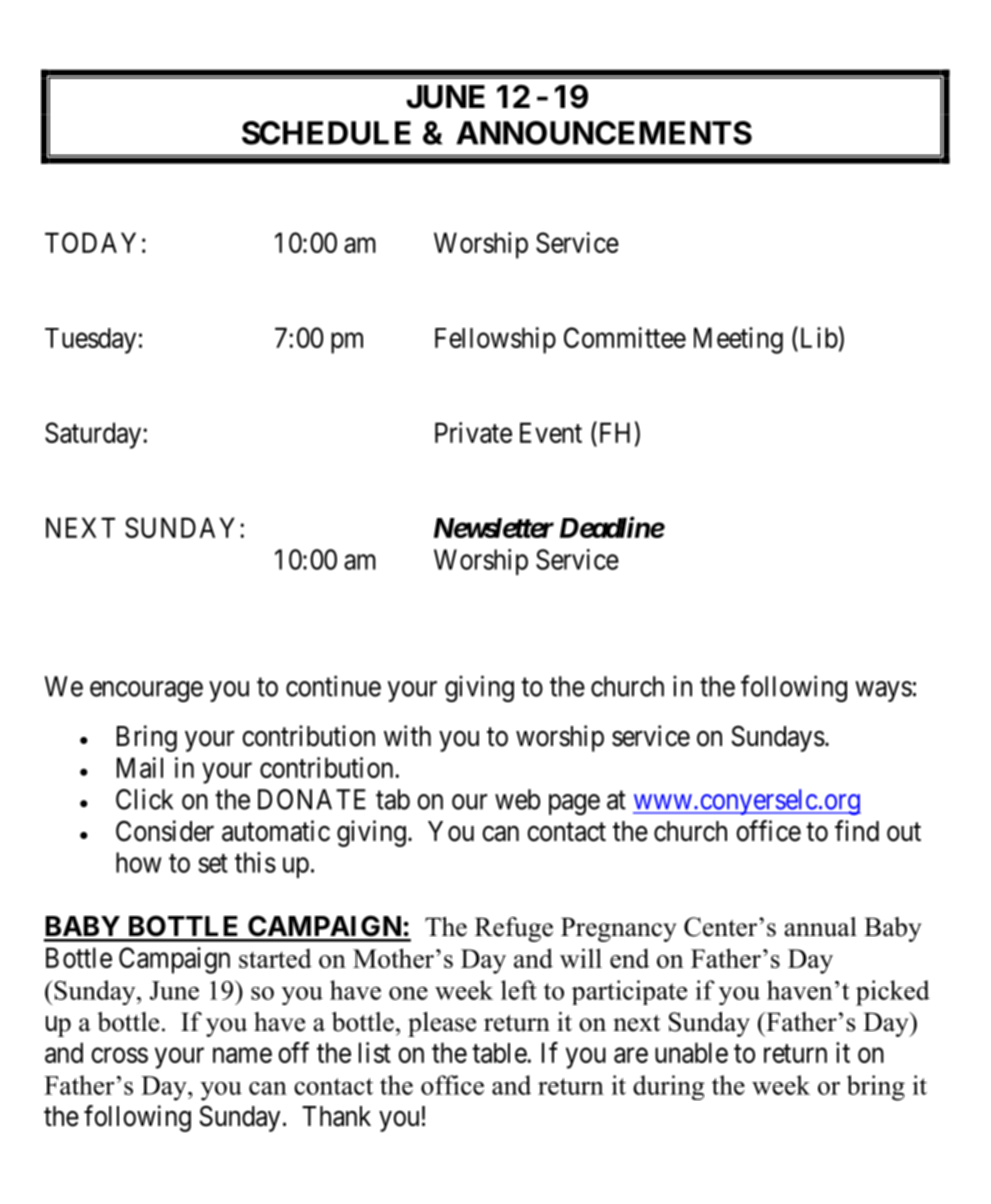 The width and height of the image is (991, 1204). I want to click on Private, so click(473, 432).
